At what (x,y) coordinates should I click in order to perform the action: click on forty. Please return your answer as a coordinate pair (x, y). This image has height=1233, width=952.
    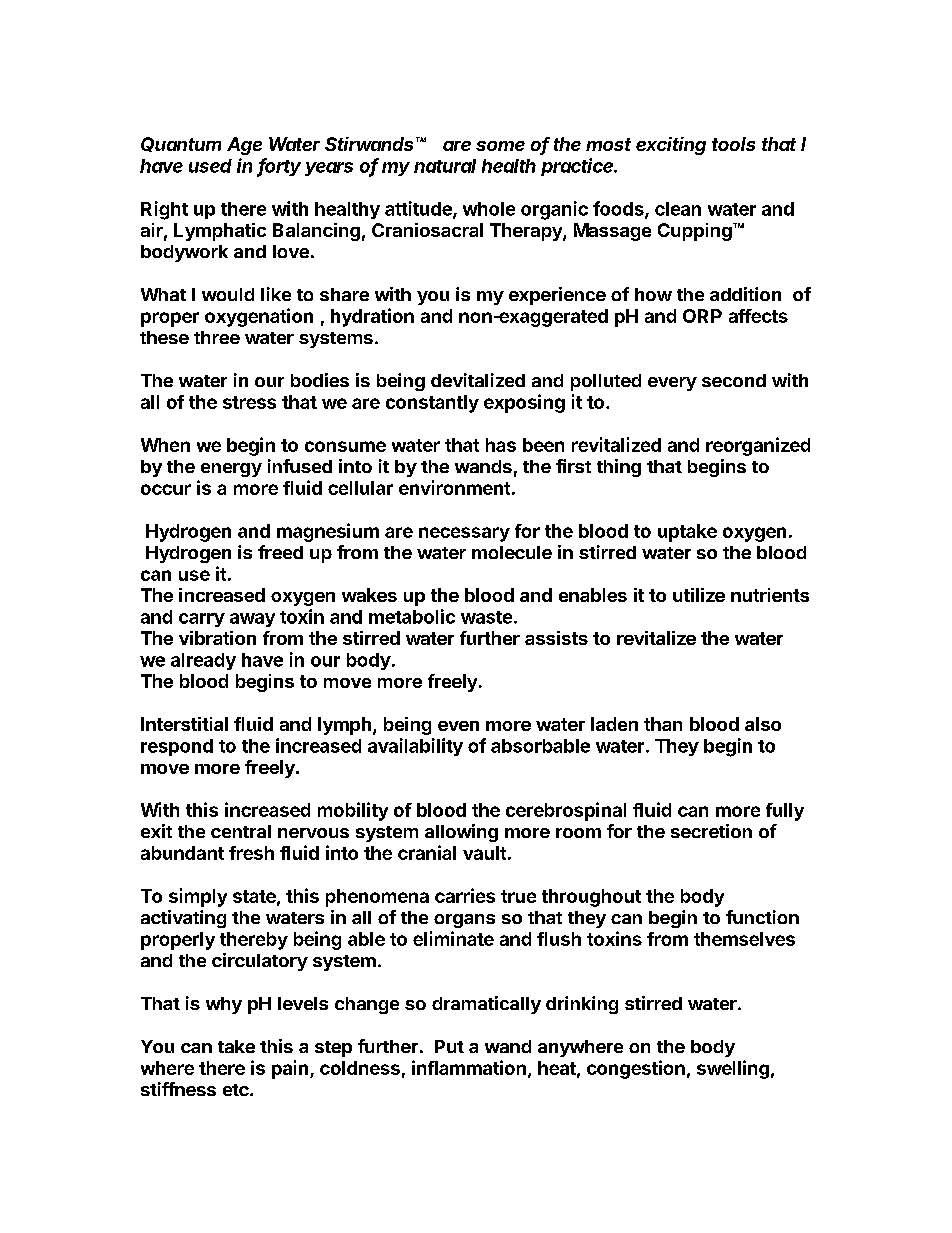
    Looking at the image, I should click on (279, 167).
